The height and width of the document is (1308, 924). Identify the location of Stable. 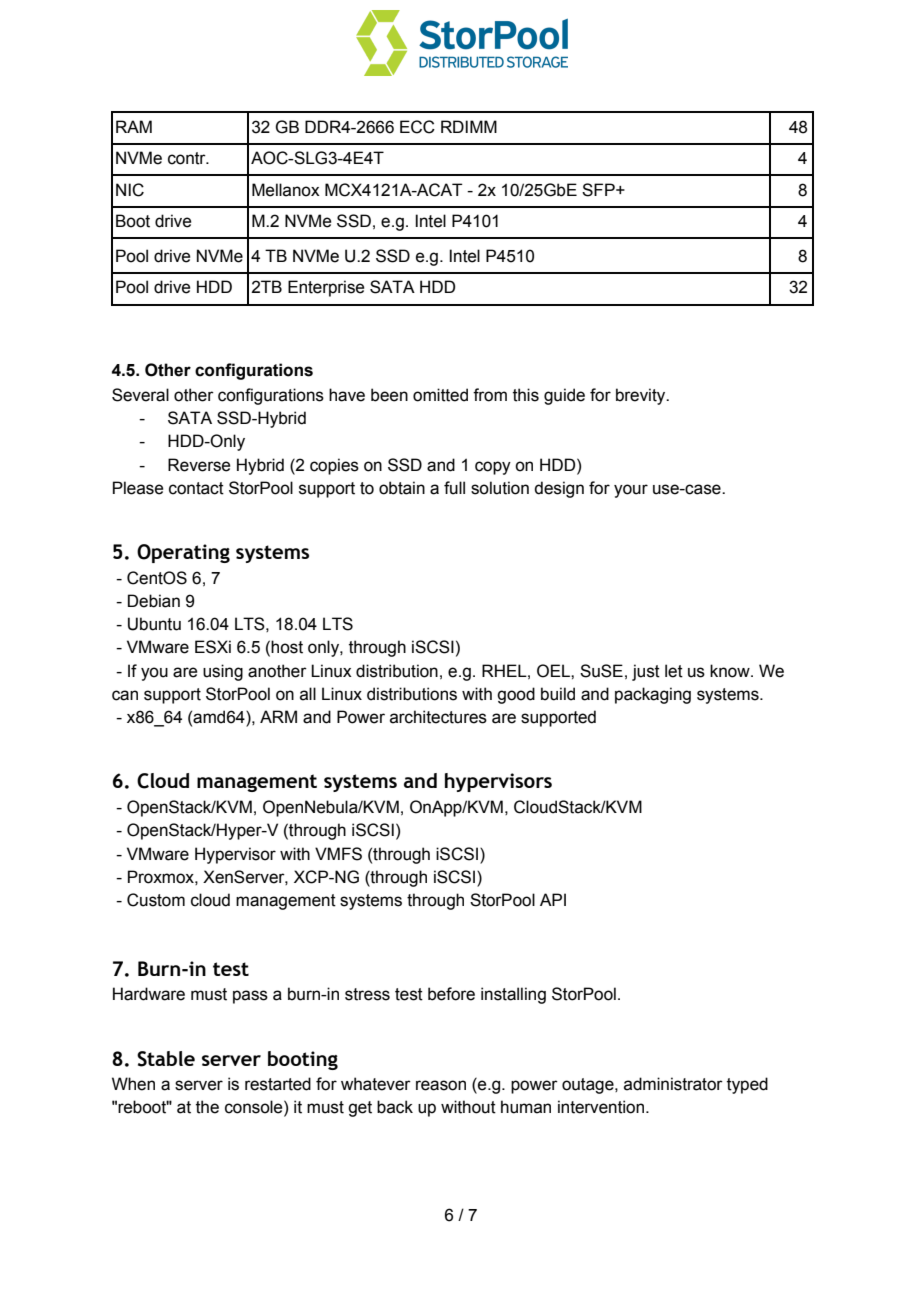
(166, 1059).
